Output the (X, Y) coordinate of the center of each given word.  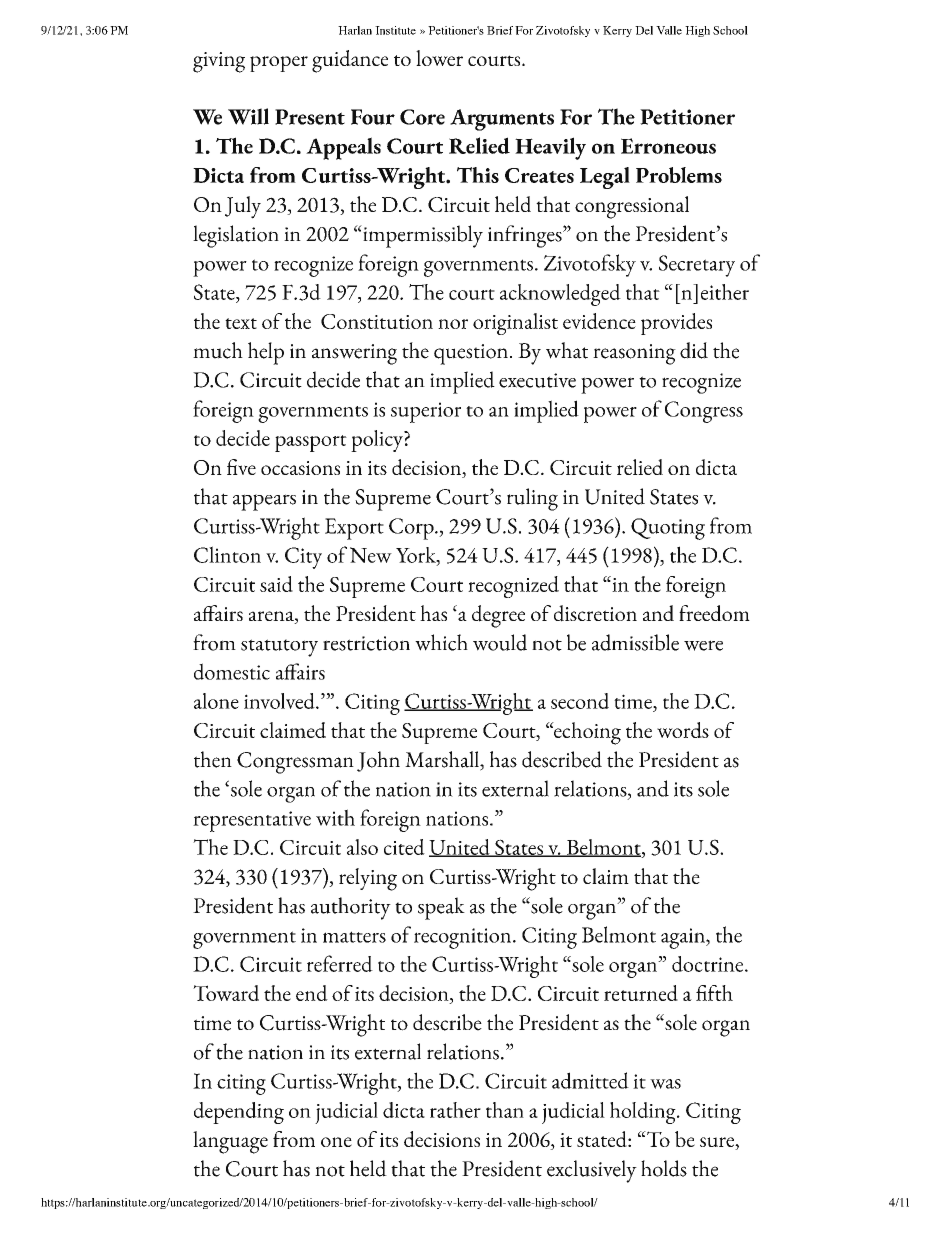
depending (239, 1113)
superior (426, 412)
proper (279, 64)
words (683, 730)
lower (439, 58)
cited (404, 847)
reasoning (634, 354)
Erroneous (668, 146)
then (213, 759)
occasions (300, 468)
